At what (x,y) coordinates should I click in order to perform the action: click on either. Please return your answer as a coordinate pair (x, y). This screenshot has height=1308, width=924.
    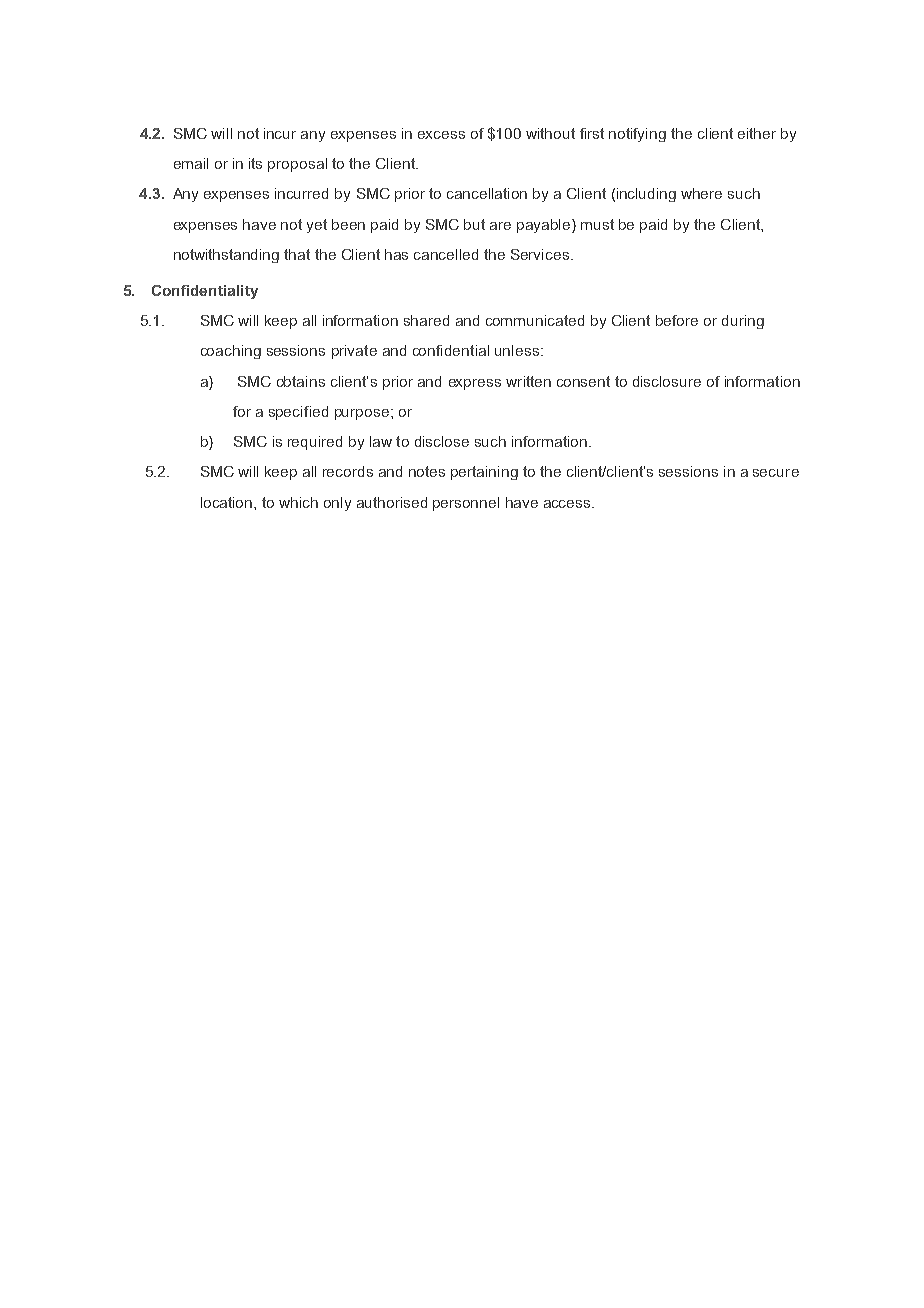
    Looking at the image, I should click on (757, 133).
